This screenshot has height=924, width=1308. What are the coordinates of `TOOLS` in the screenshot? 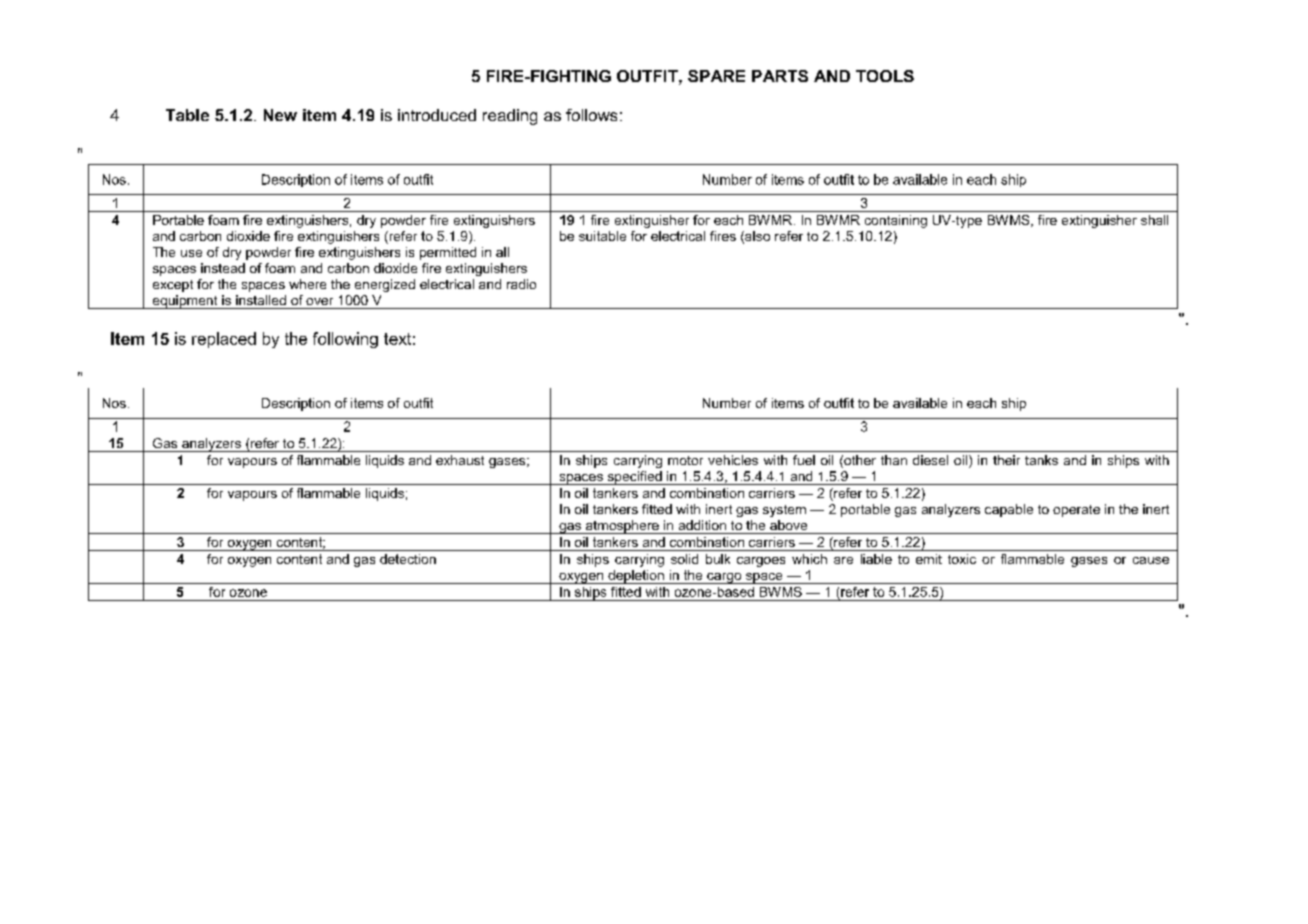 It's located at (885, 76).
